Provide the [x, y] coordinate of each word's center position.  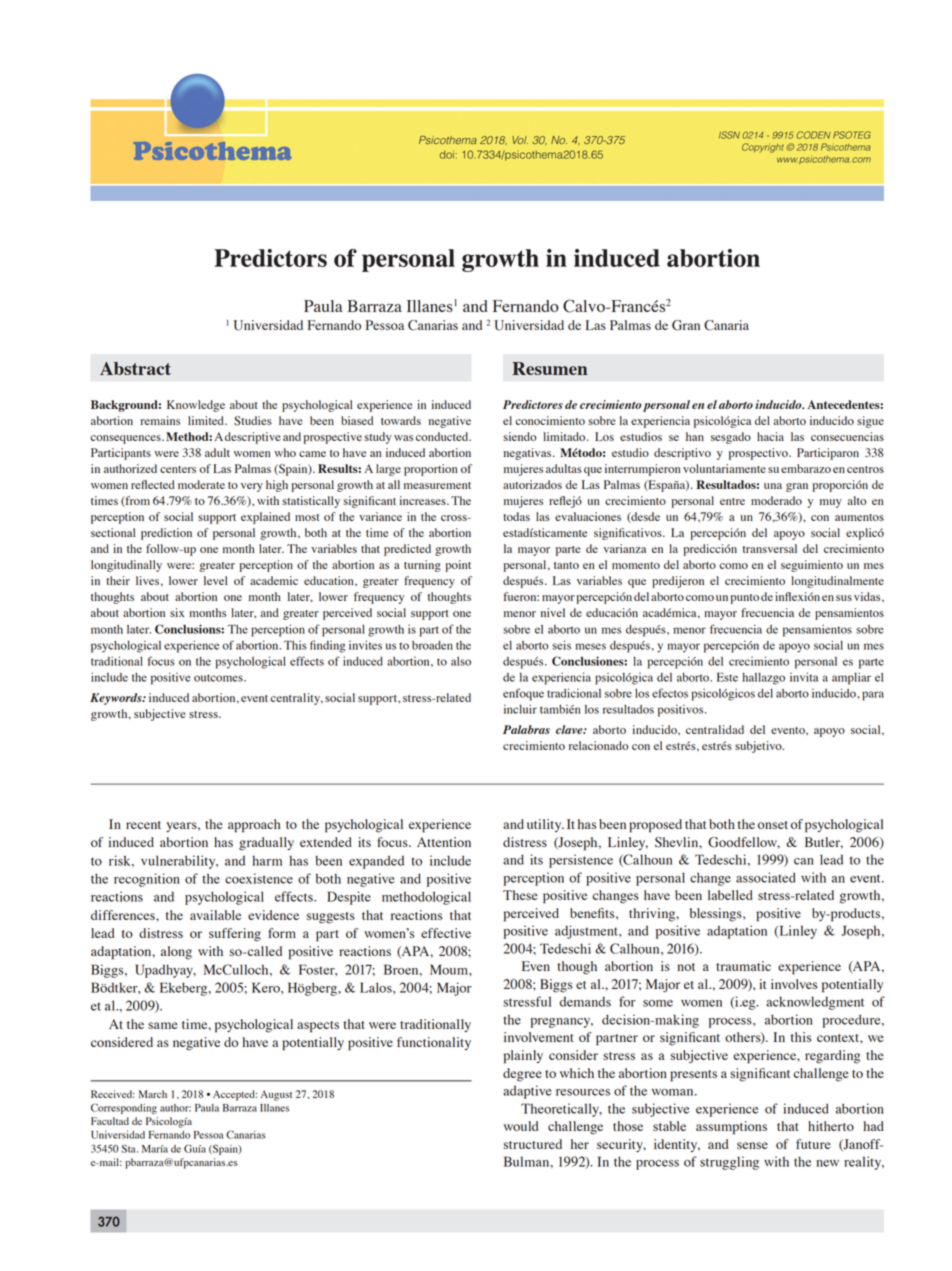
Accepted [235, 1095]
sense [752, 1145]
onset [773, 825]
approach [254, 826]
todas [516, 516]
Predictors [270, 258]
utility [545, 825]
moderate [201, 484]
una [773, 486]
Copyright [764, 148]
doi [447, 154]
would [521, 1126]
